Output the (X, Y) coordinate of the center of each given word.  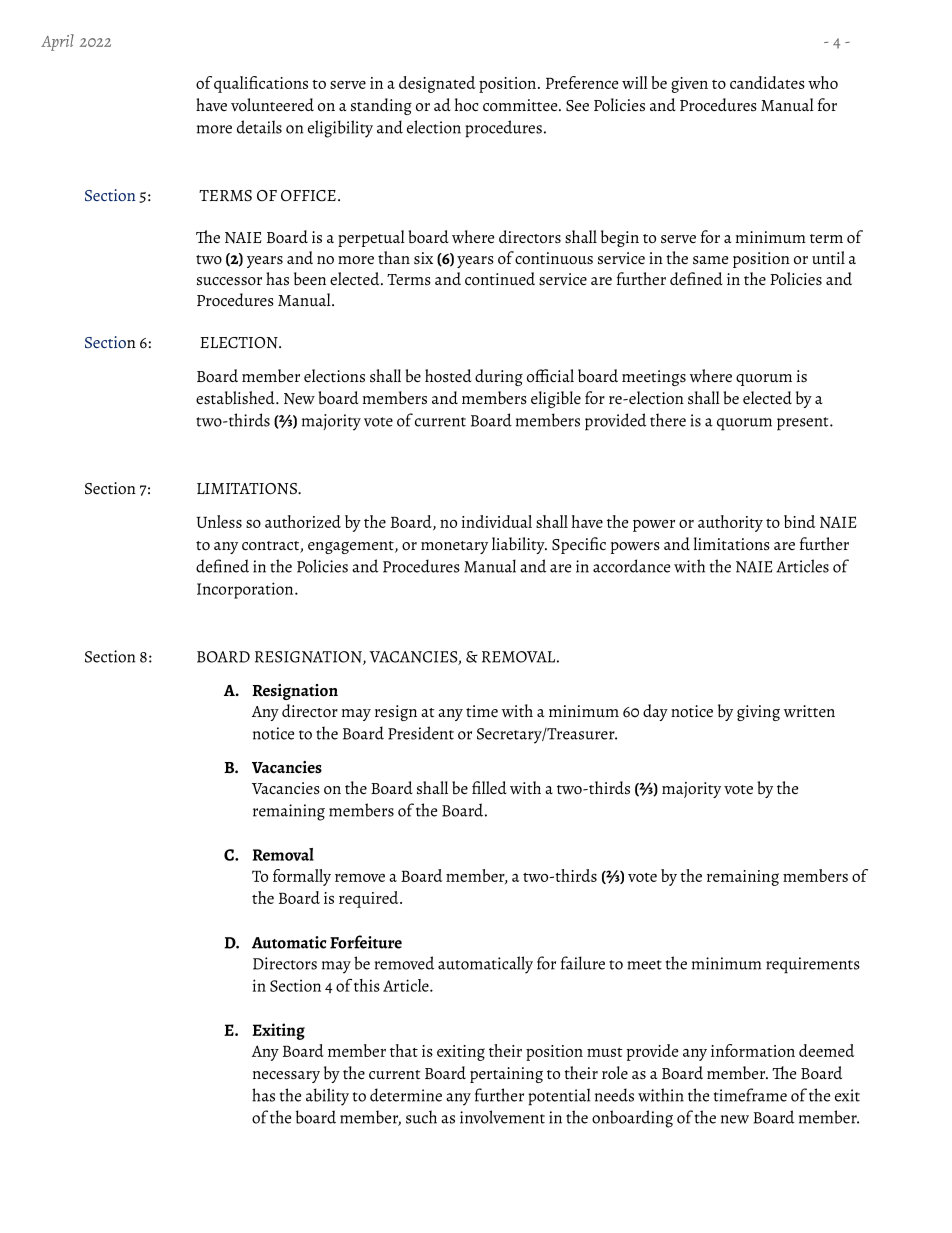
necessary (286, 1077)
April (57, 42)
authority (730, 523)
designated (437, 84)
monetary (454, 547)
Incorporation (246, 590)
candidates (767, 82)
